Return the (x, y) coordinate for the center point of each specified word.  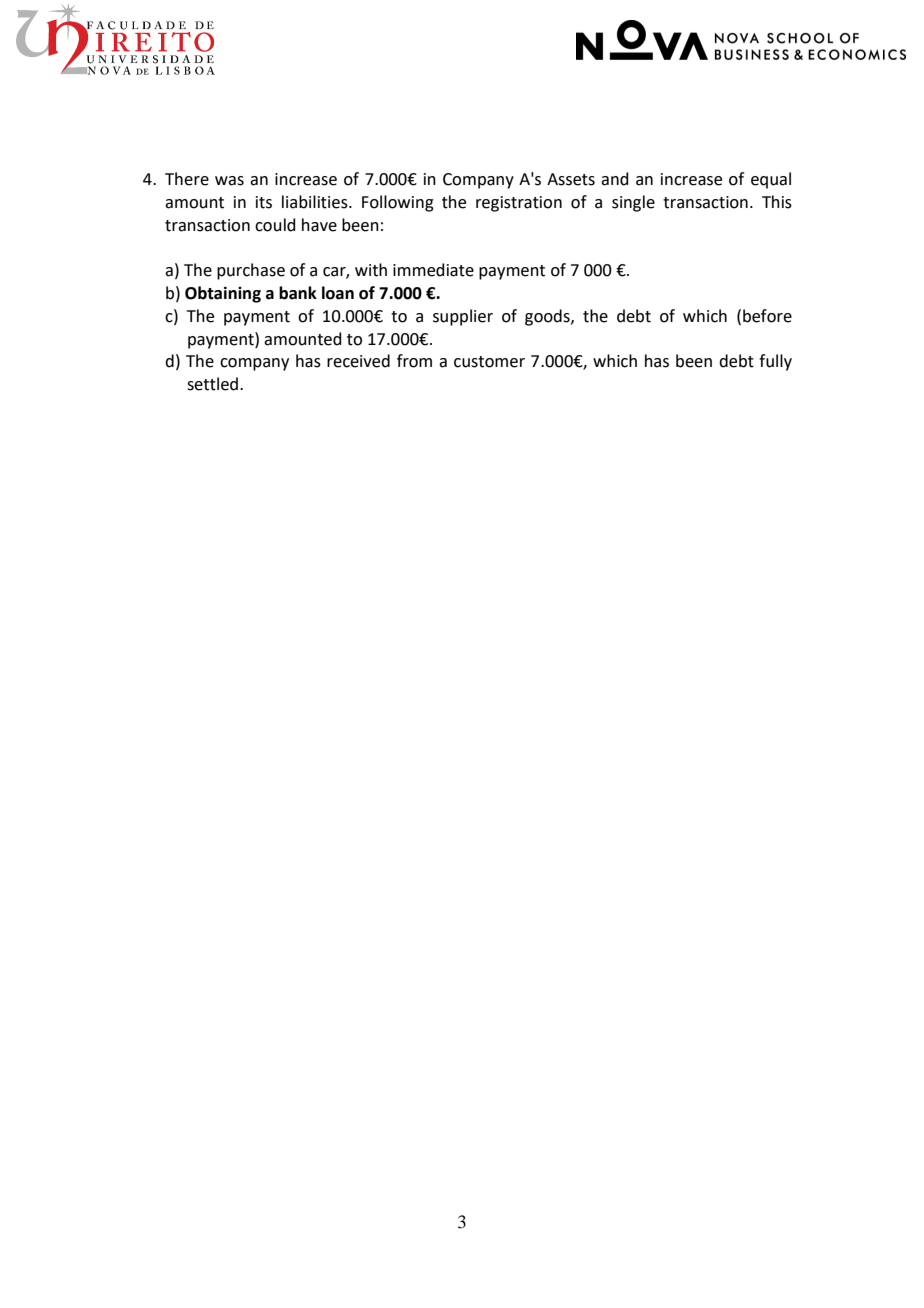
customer (489, 362)
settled (214, 384)
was (229, 181)
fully (775, 362)
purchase (251, 271)
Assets (571, 179)
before (767, 316)
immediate (433, 270)
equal (771, 180)
